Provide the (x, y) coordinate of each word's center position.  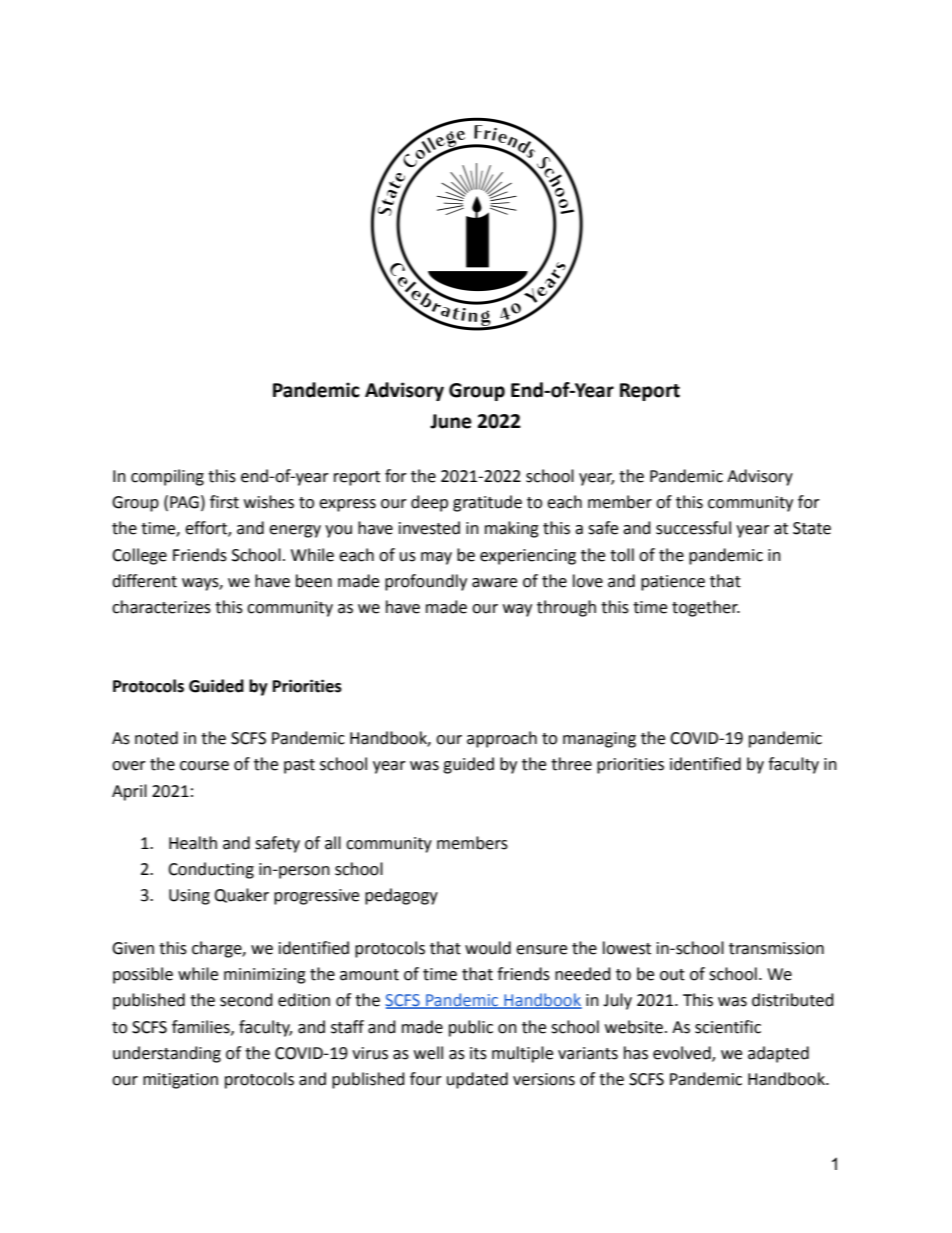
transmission (776, 948)
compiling (167, 477)
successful (693, 528)
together (706, 608)
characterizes (161, 607)
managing (599, 740)
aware (494, 583)
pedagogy (401, 896)
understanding (167, 1054)
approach (502, 739)
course (204, 766)
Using (189, 897)
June (451, 421)
